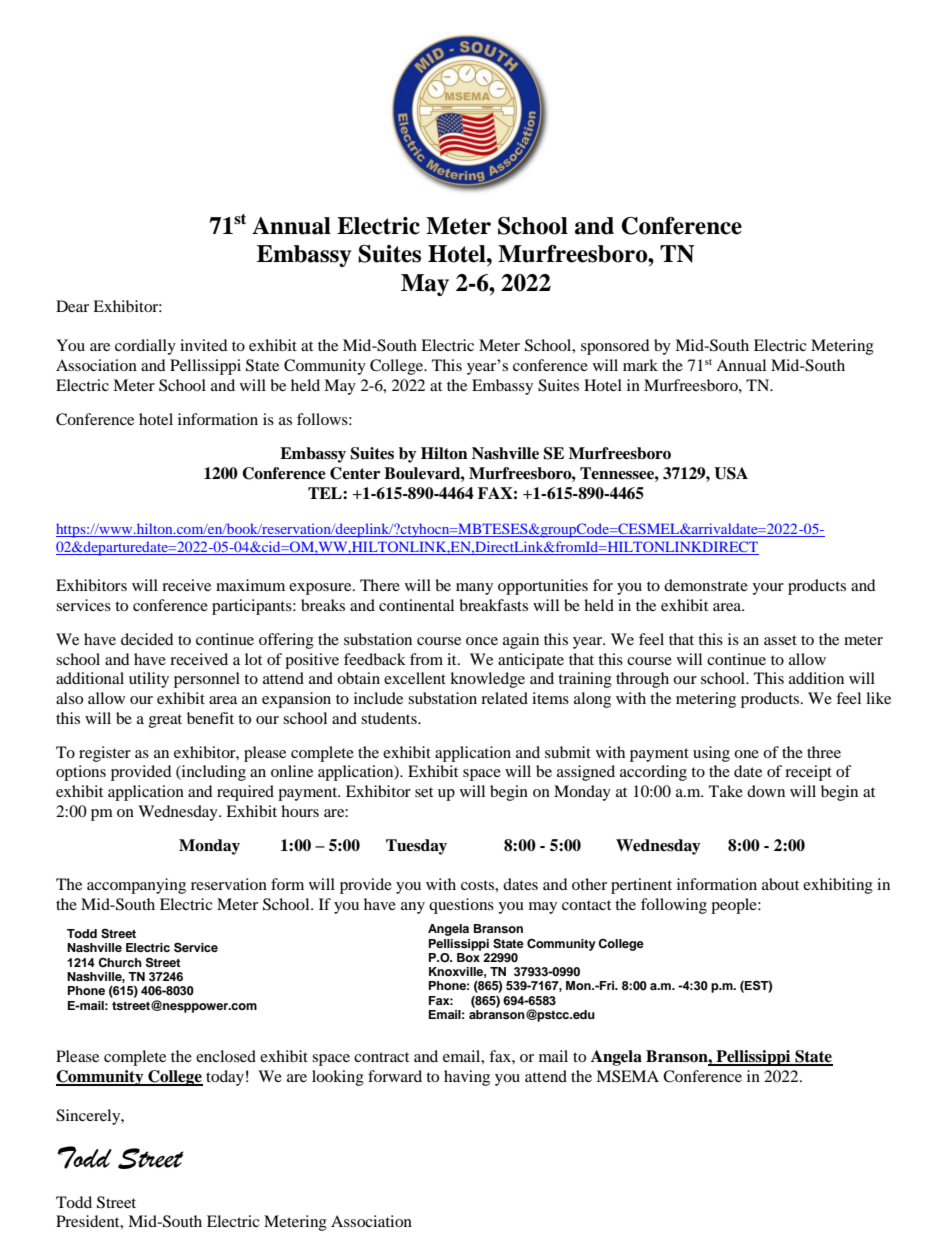 This screenshot has width=952, height=1233. Describe the element at coordinates (640, 365) in the screenshot. I see `mark` at that location.
